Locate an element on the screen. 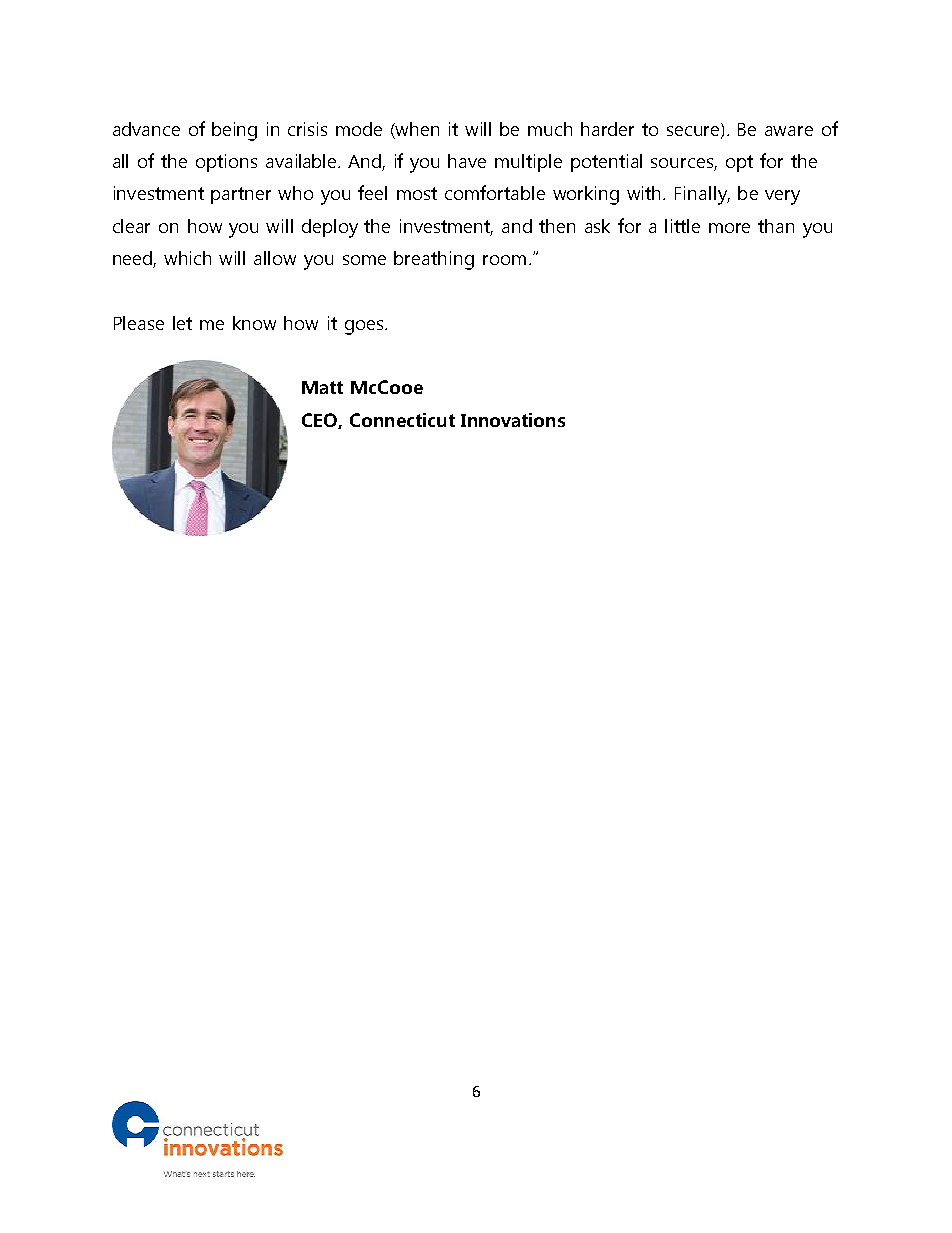 The height and width of the screenshot is (1233, 952). then is located at coordinates (557, 226).
